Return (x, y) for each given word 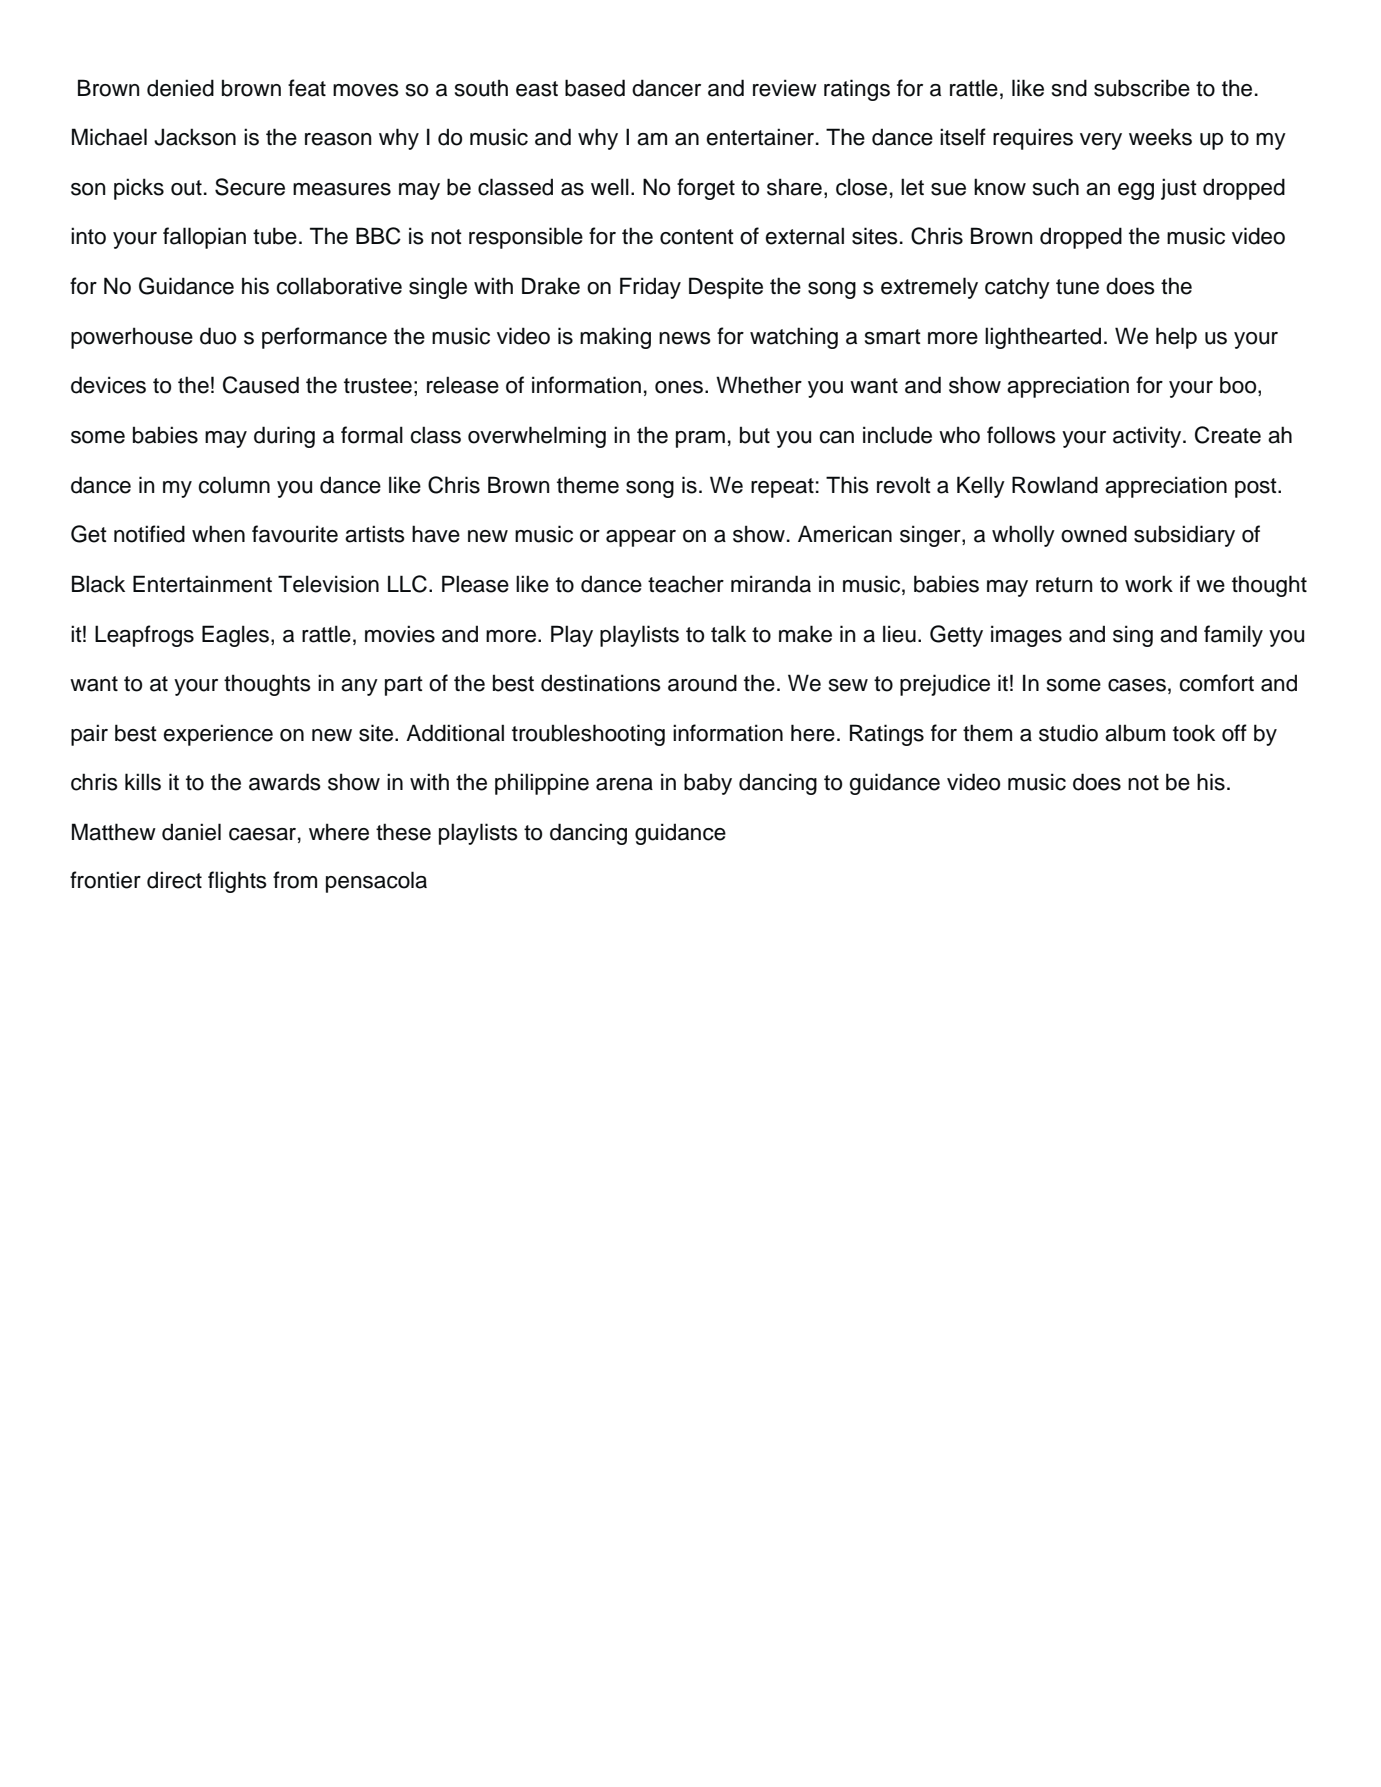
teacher (686, 584)
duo (218, 336)
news (685, 338)
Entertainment (202, 584)
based (595, 88)
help (1176, 338)
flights (237, 882)
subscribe (1142, 88)
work (1149, 584)
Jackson (195, 137)
